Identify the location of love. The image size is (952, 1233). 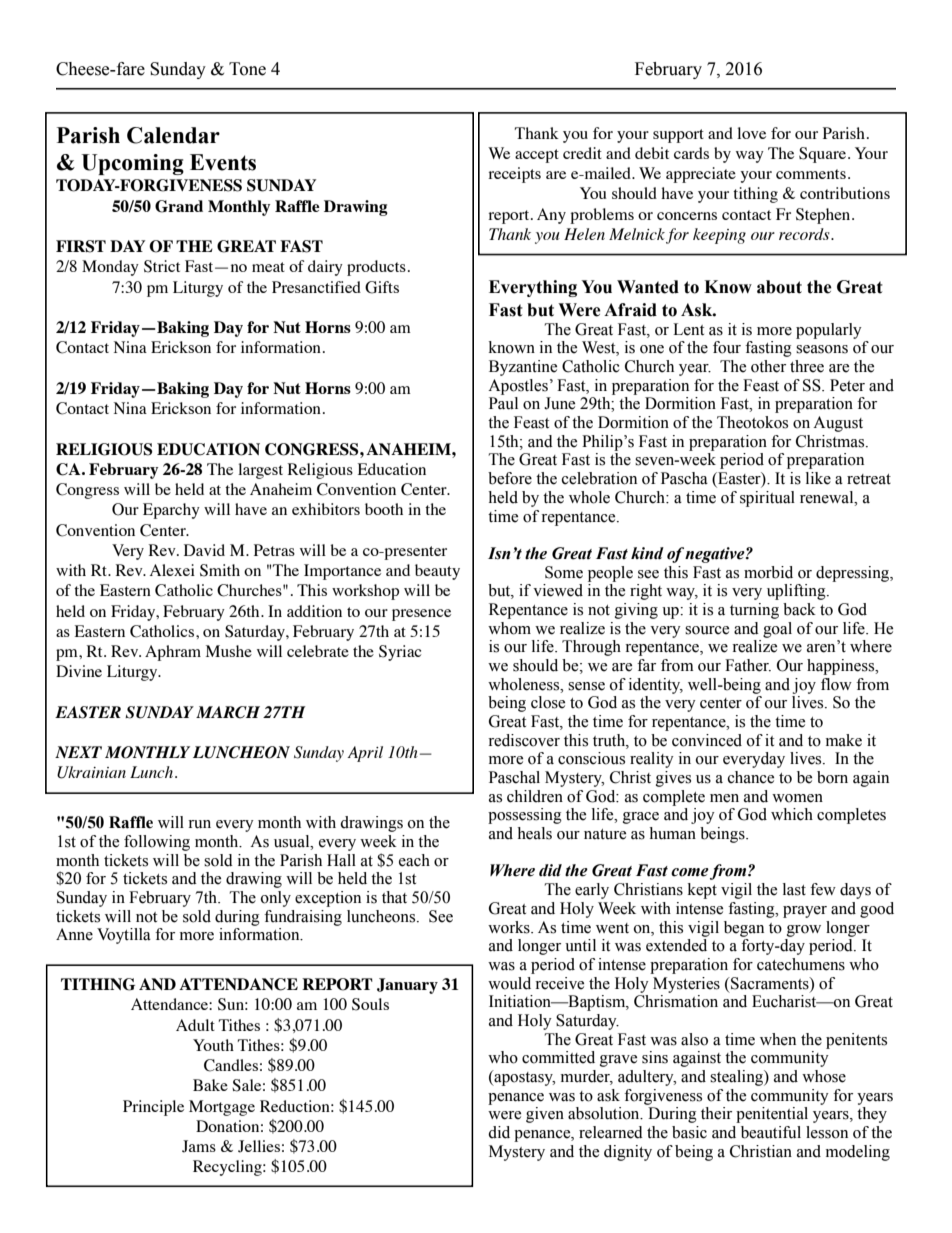
(751, 133).
